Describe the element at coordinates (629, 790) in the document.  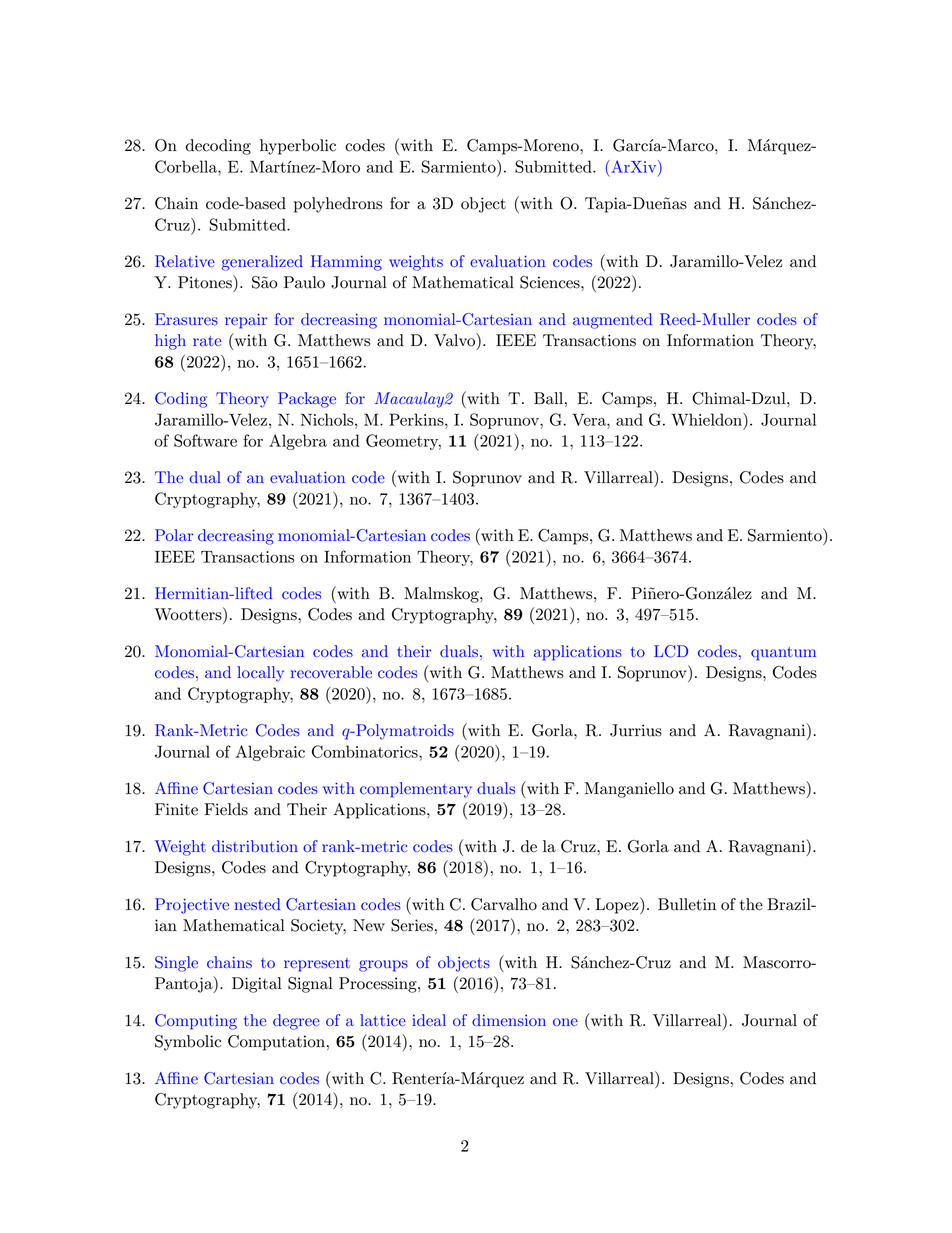
I see `Manganiello` at that location.
